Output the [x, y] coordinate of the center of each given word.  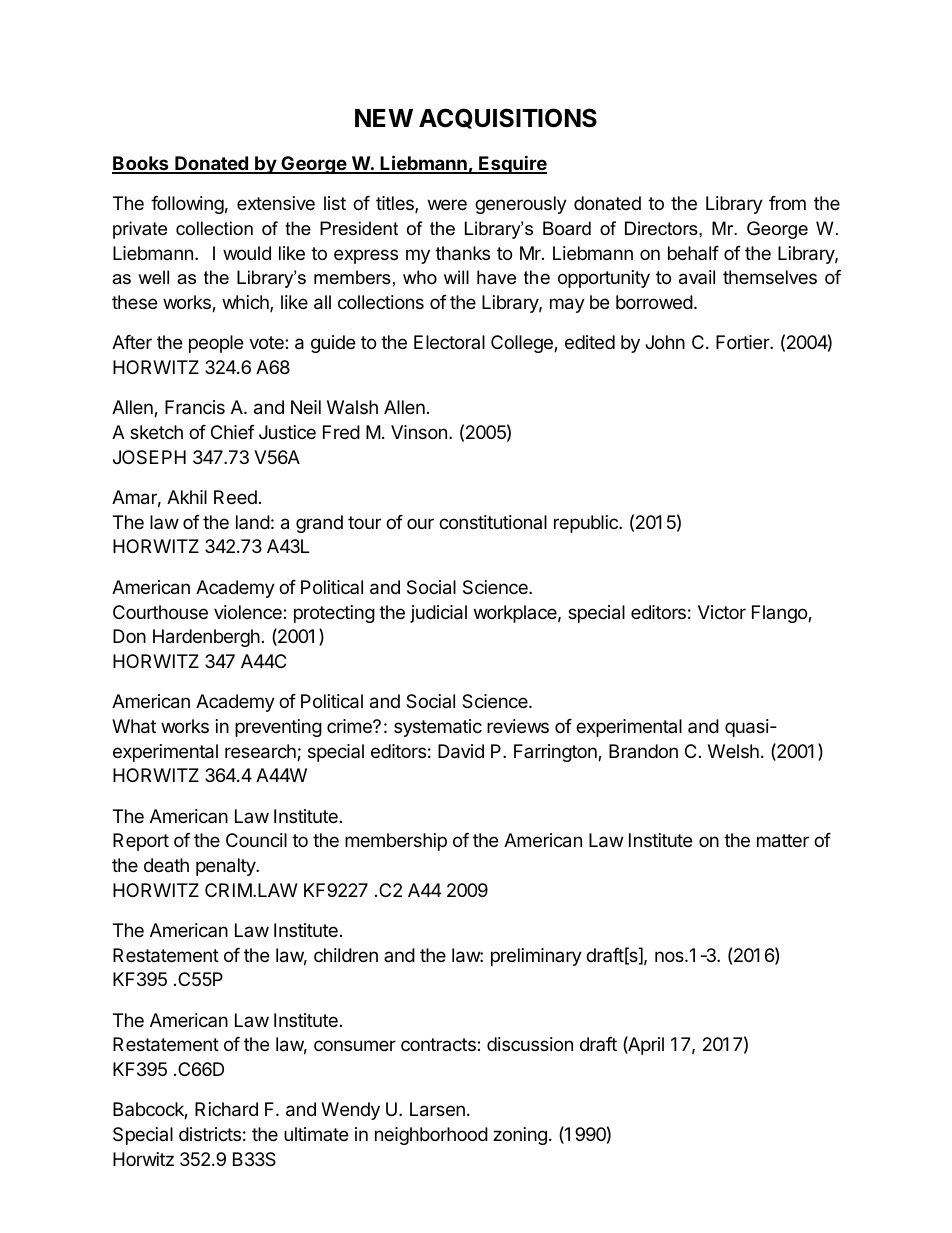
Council [256, 840]
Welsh [733, 751]
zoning [520, 1136]
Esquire [512, 164]
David [461, 751]
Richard [226, 1109]
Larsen [437, 1109]
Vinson [419, 432]
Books [141, 164]
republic [587, 524]
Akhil [187, 497]
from [787, 203]
